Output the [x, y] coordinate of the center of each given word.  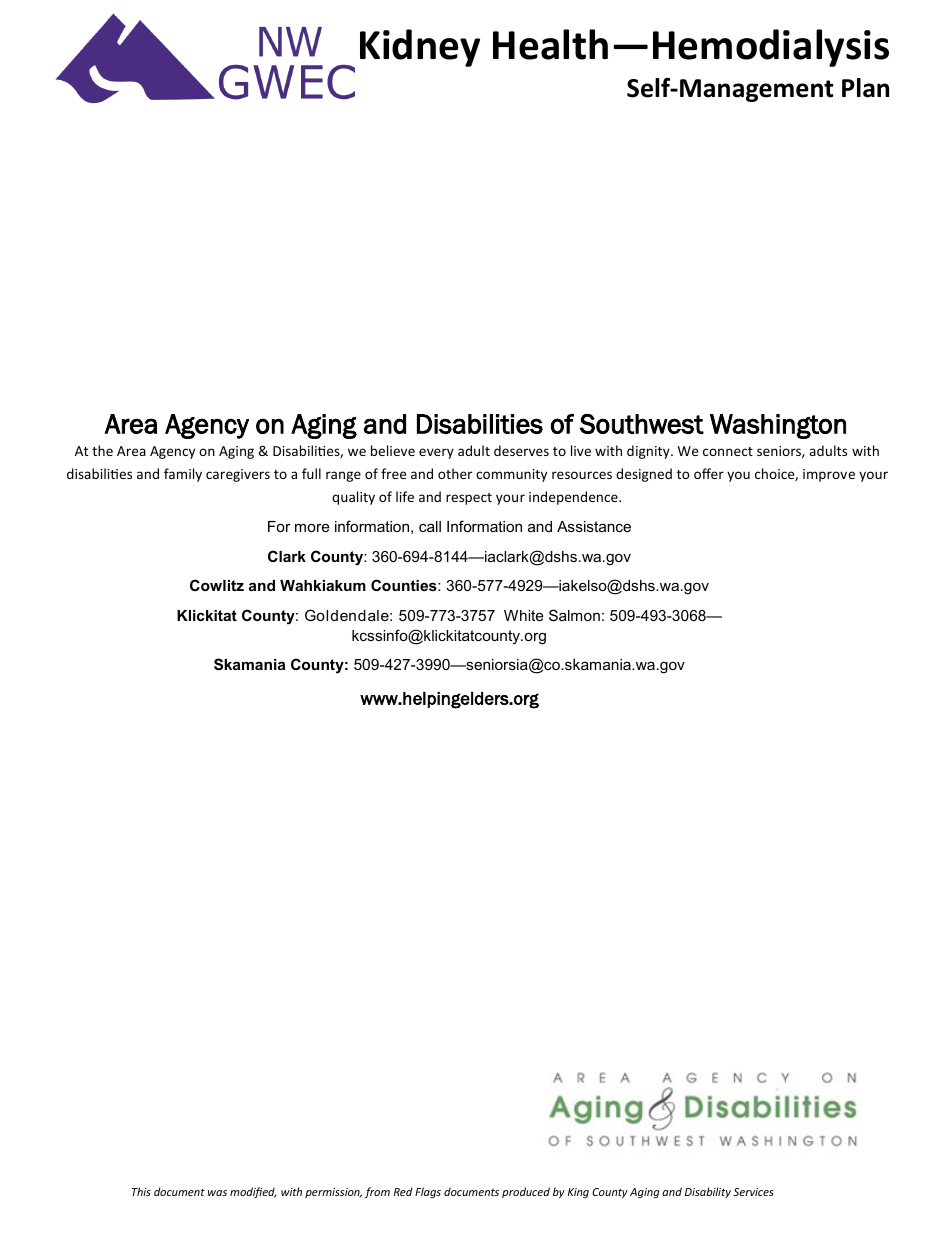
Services [753, 1192]
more [312, 527]
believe [393, 450]
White [523, 615]
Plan [865, 88]
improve [829, 475]
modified [253, 1192]
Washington [778, 426]
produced [526, 1192]
